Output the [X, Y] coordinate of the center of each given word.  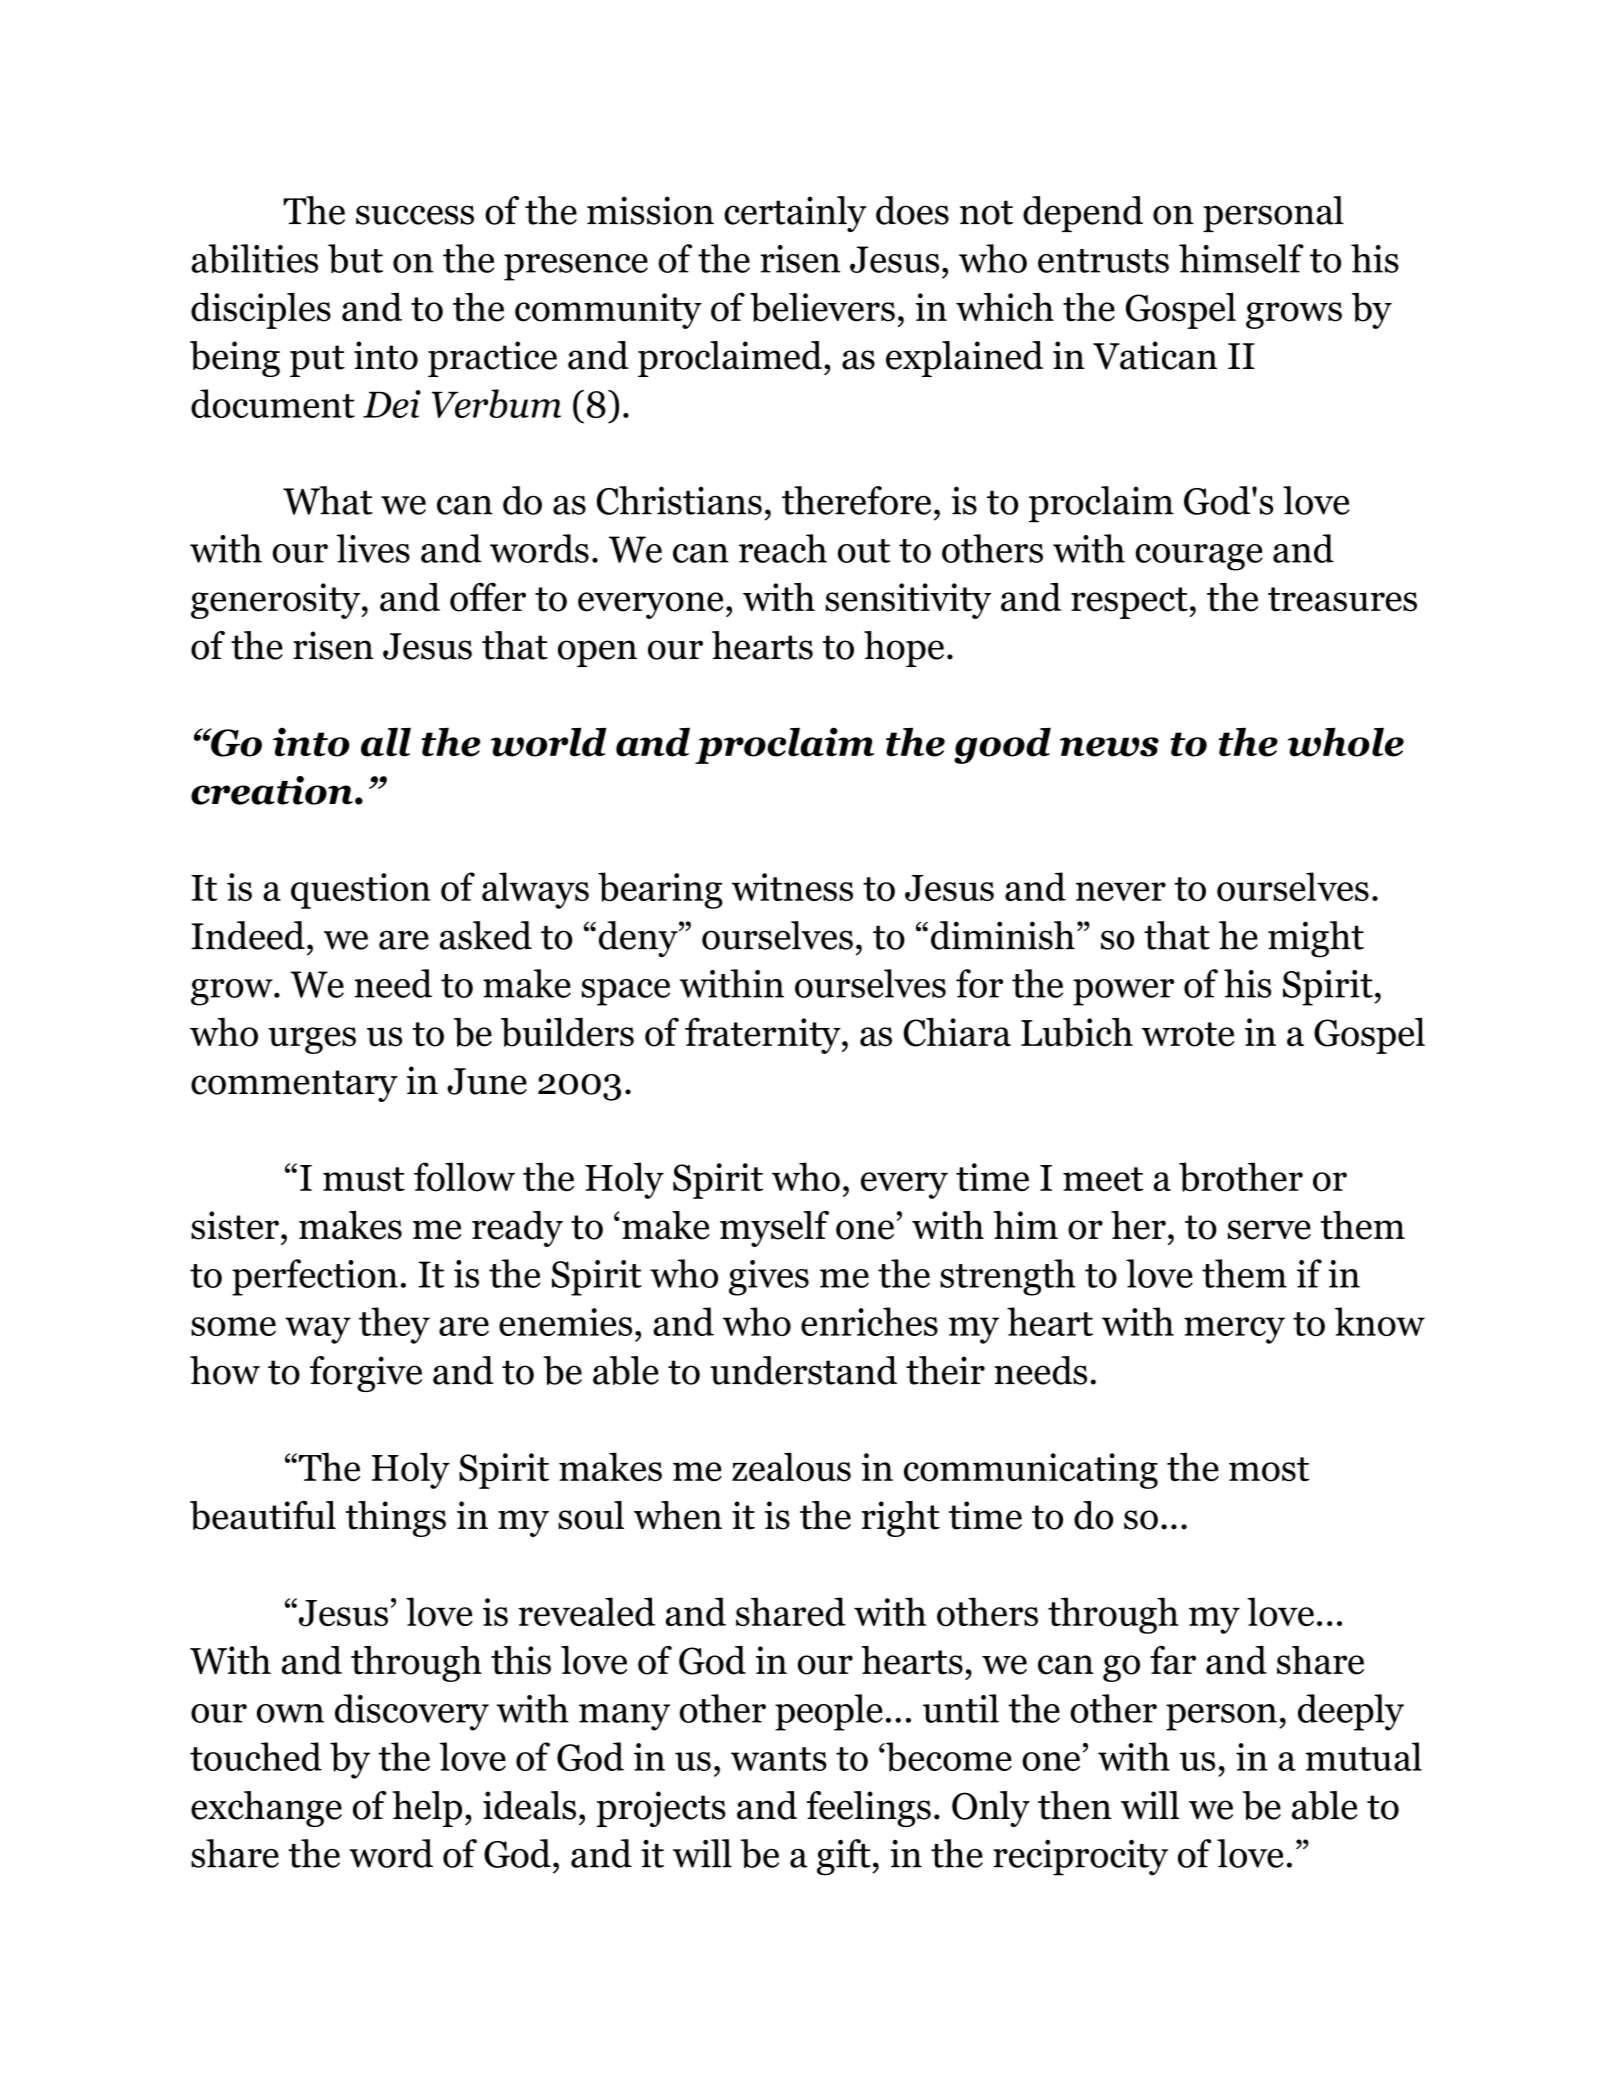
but [355, 258]
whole [1346, 742]
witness [792, 887]
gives [769, 1278]
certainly [795, 214]
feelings [869, 1809]
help [427, 1809]
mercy [1234, 1330]
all [386, 742]
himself [1241, 258]
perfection [315, 1277]
